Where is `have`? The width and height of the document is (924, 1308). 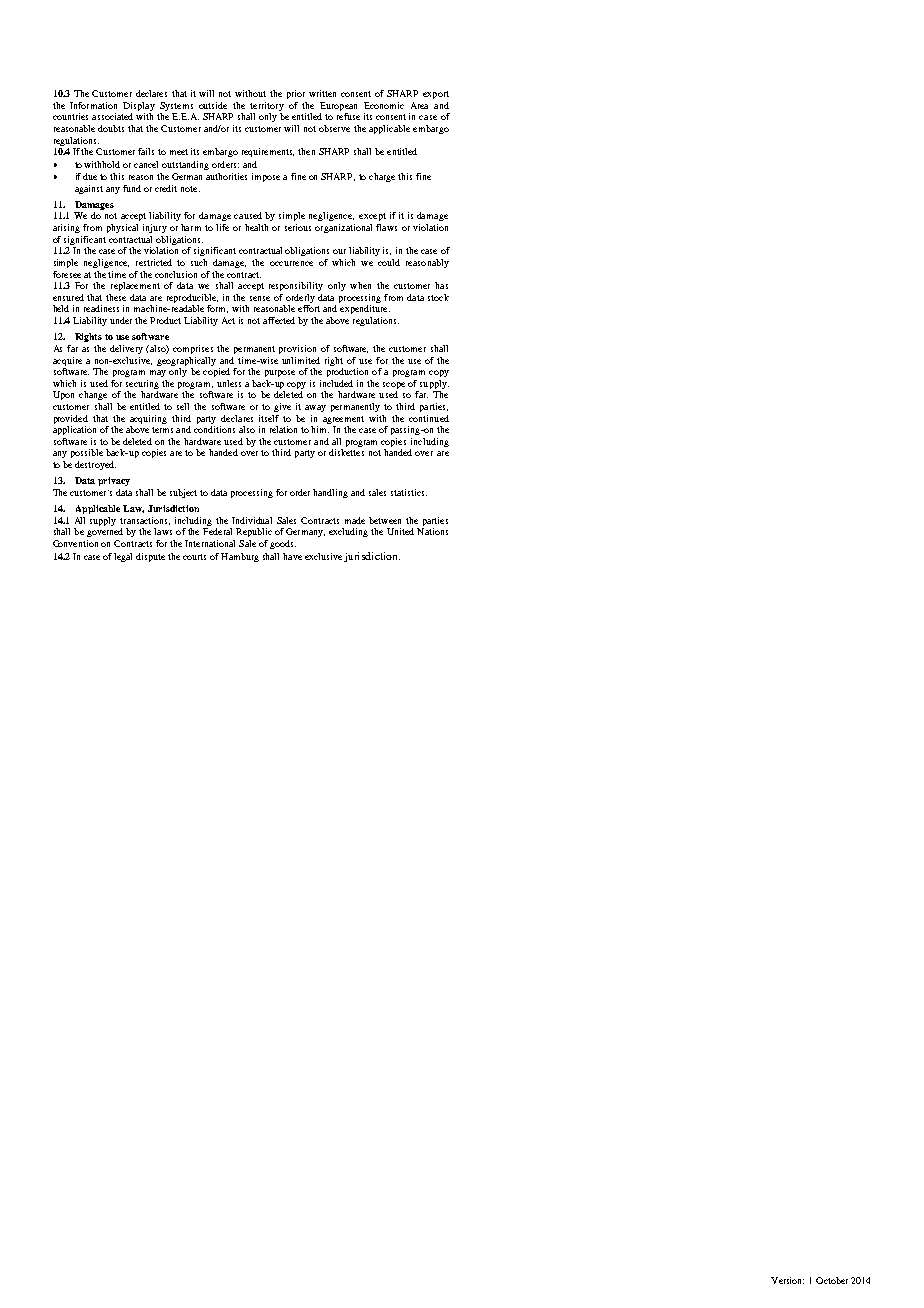
have is located at coordinates (292, 556).
